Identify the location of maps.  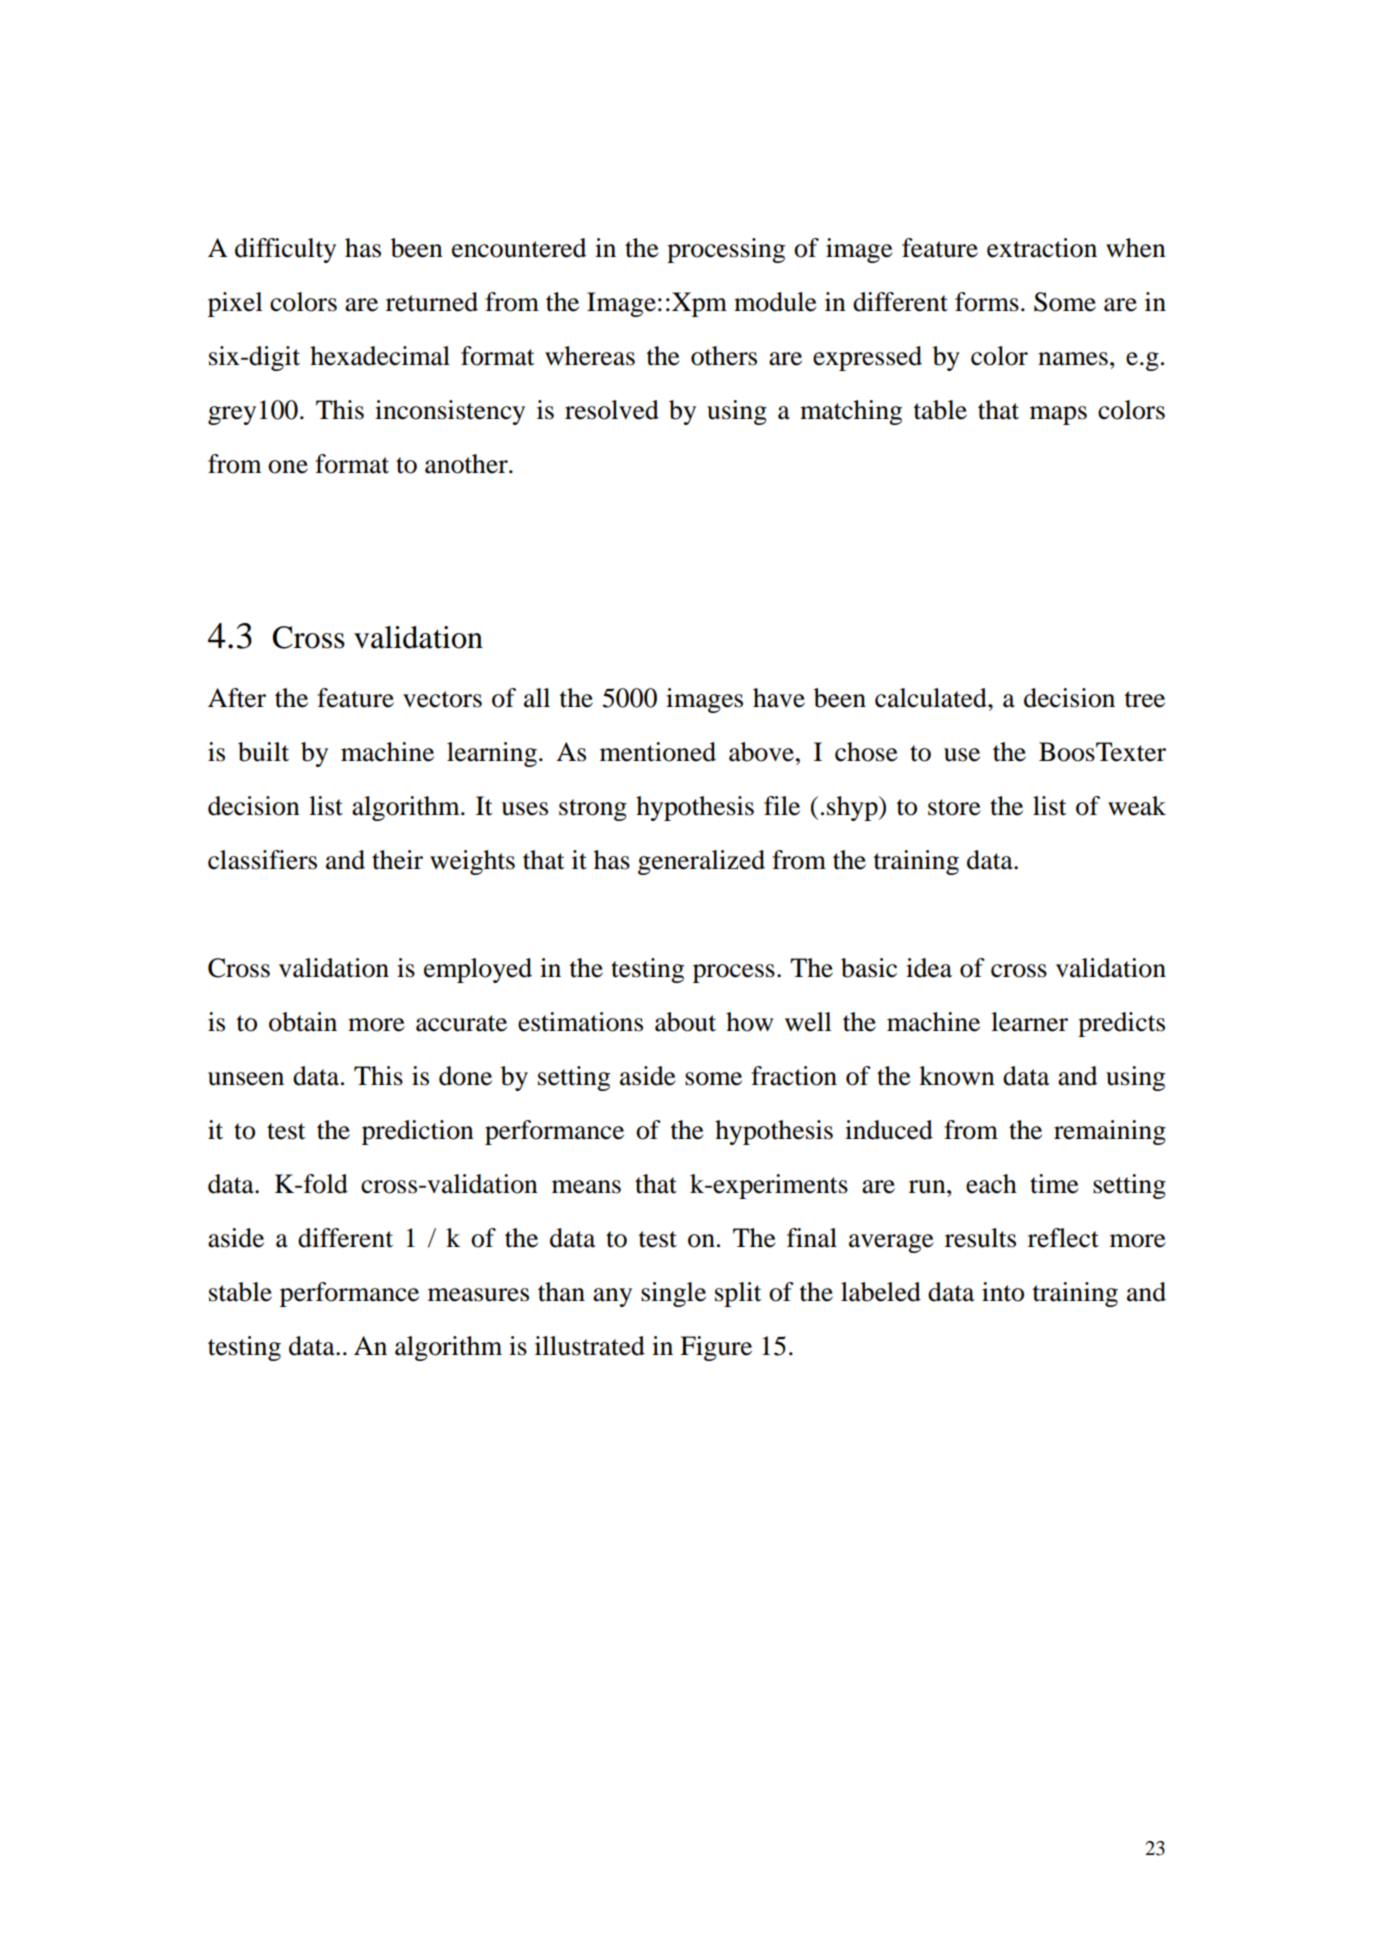
(1058, 415).
